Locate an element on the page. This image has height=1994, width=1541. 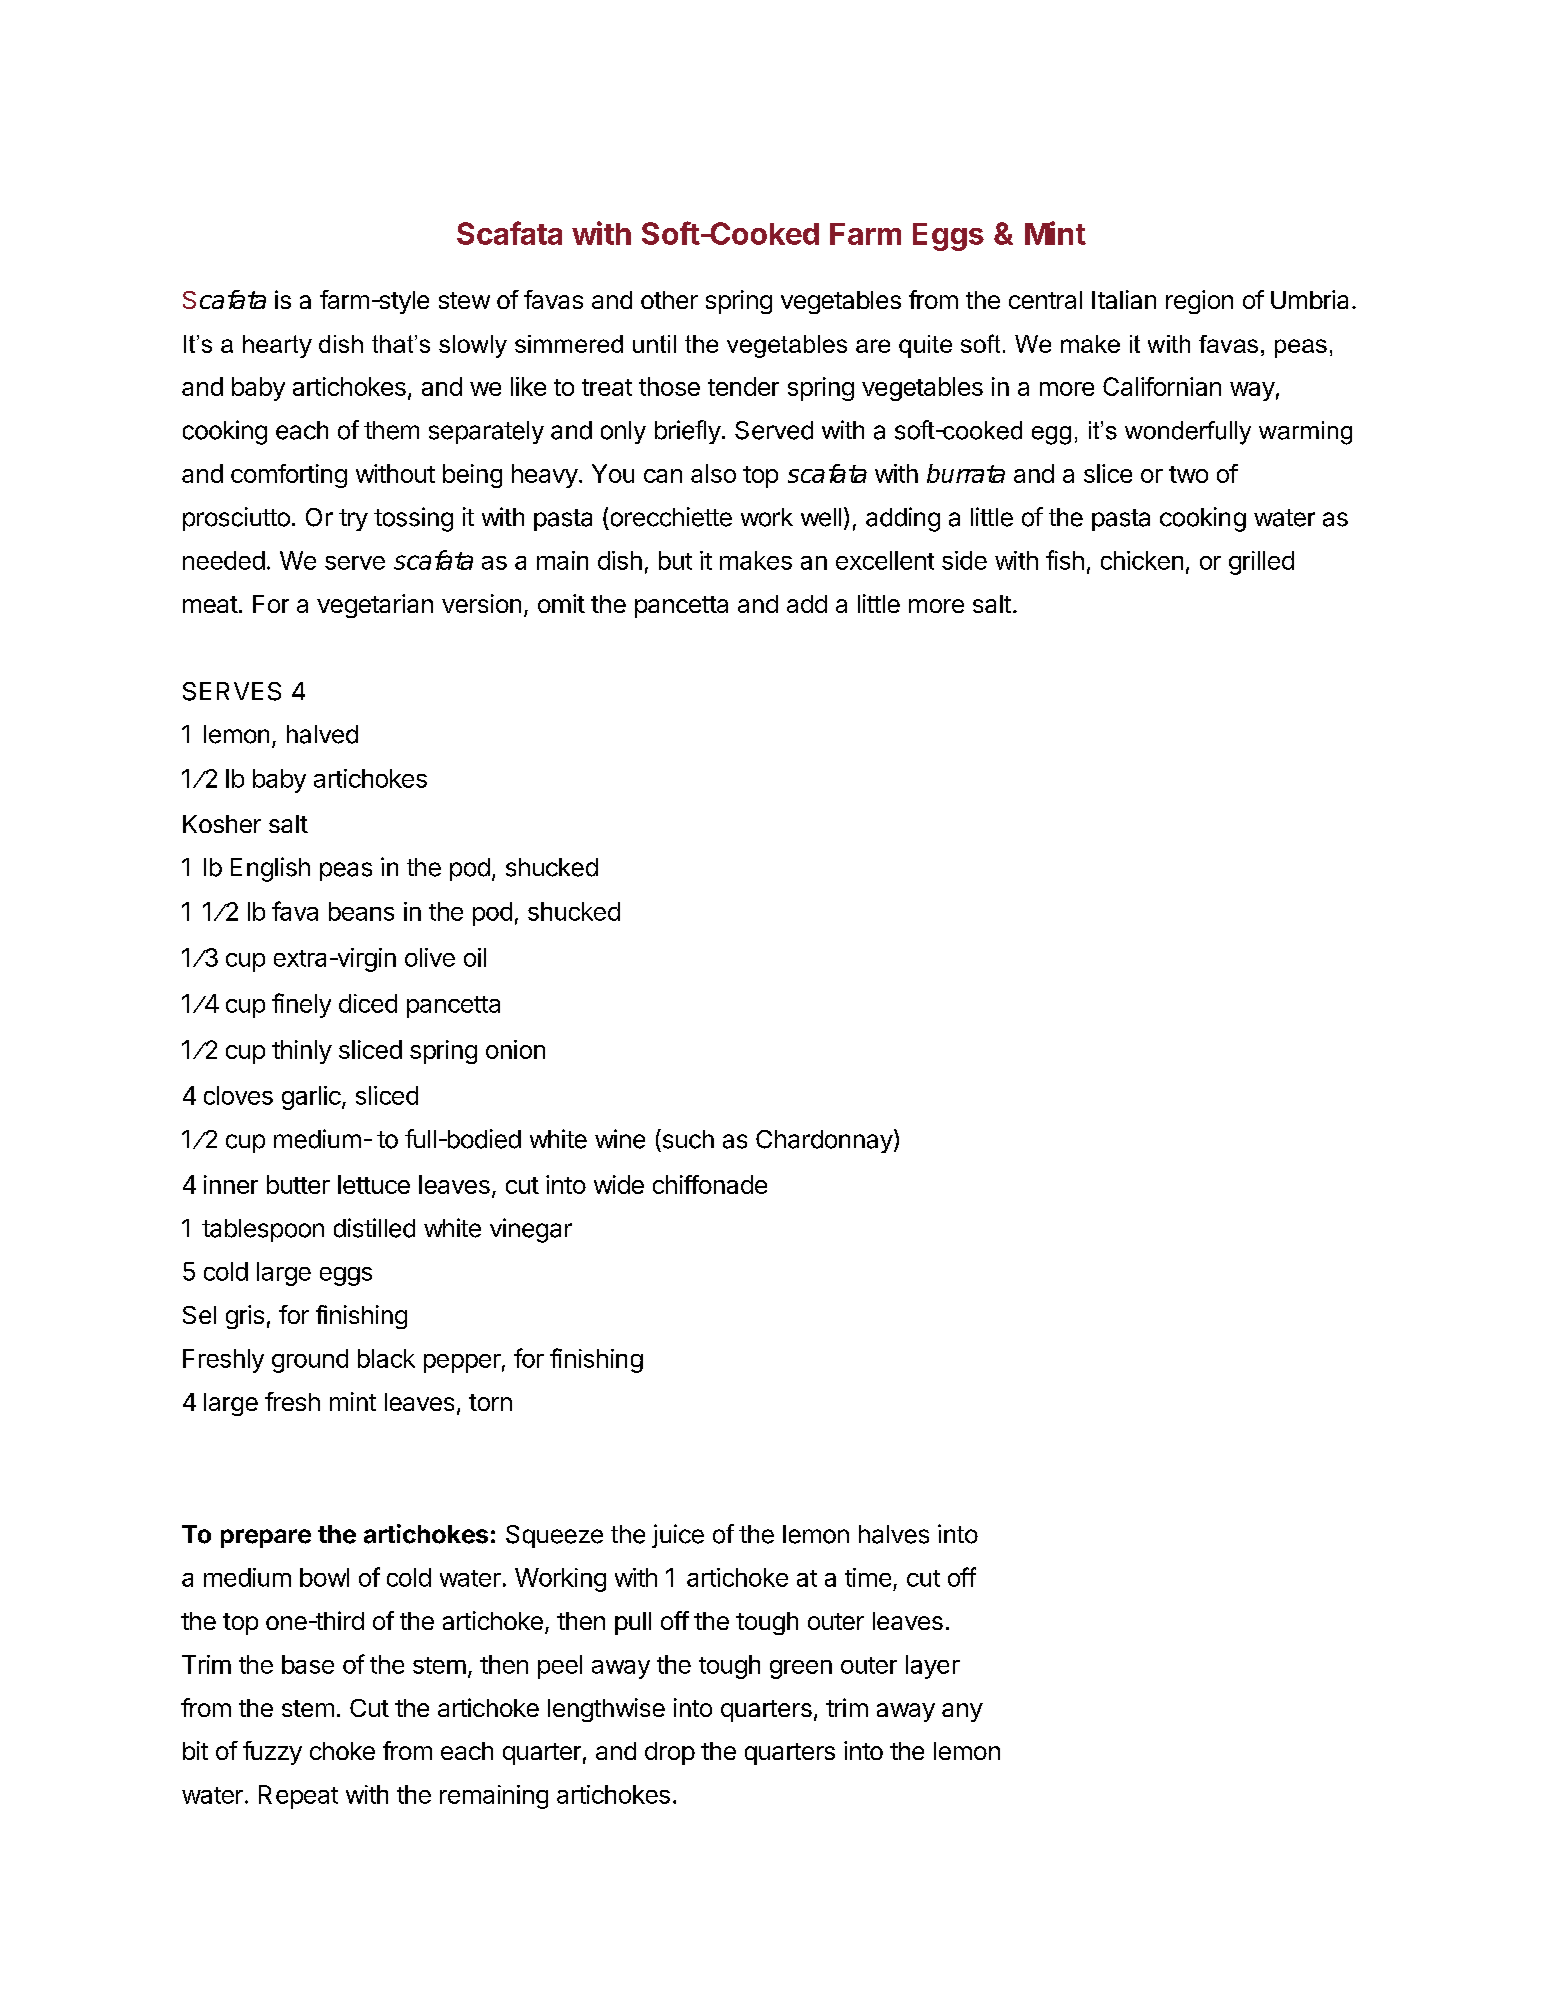
tender is located at coordinates (743, 386).
